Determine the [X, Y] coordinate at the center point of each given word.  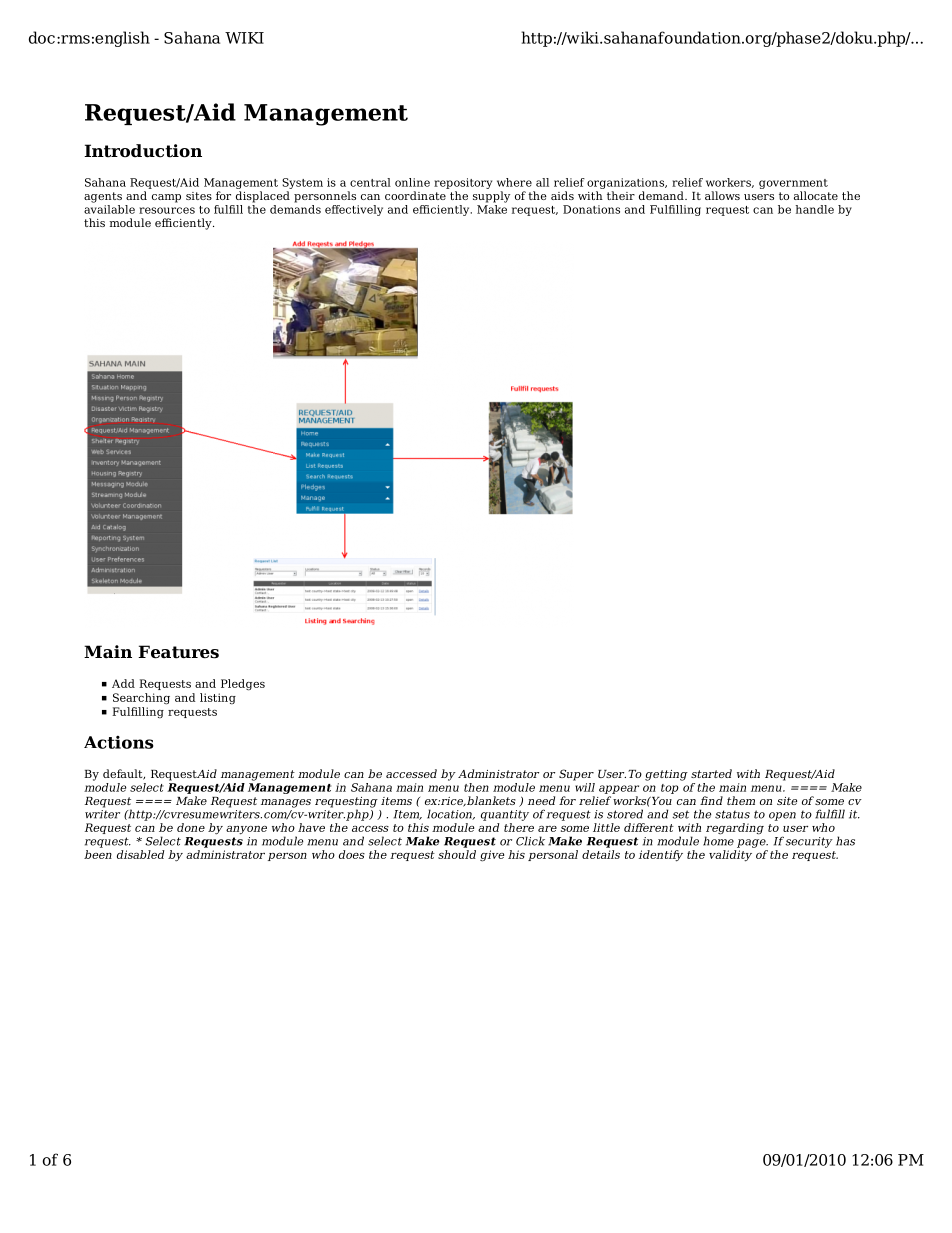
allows [722, 195]
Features [178, 652]
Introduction [143, 151]
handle [814, 209]
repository [463, 185]
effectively [354, 210]
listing [218, 699]
